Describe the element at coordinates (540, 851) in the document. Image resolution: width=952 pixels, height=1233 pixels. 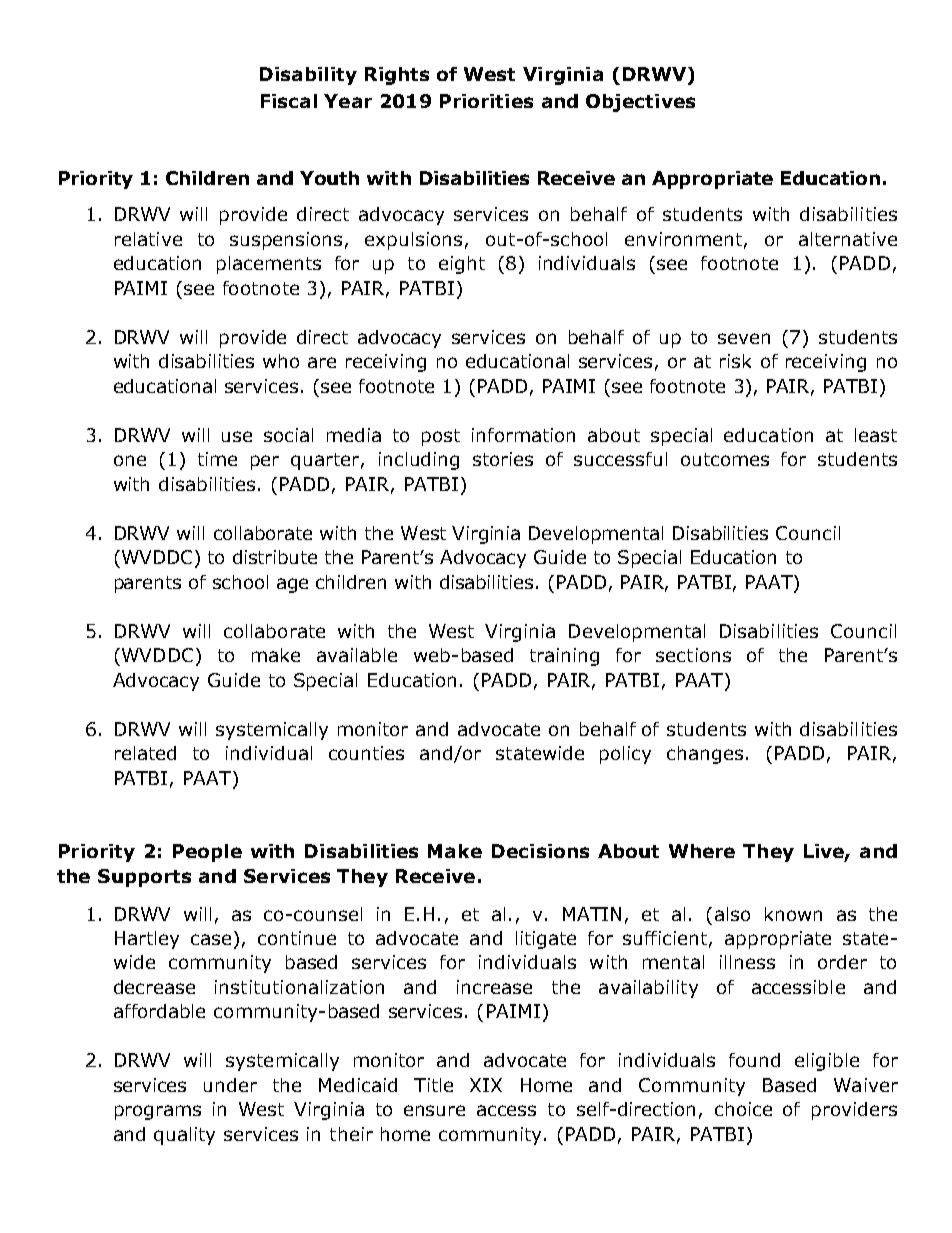
I see `Decisions` at that location.
